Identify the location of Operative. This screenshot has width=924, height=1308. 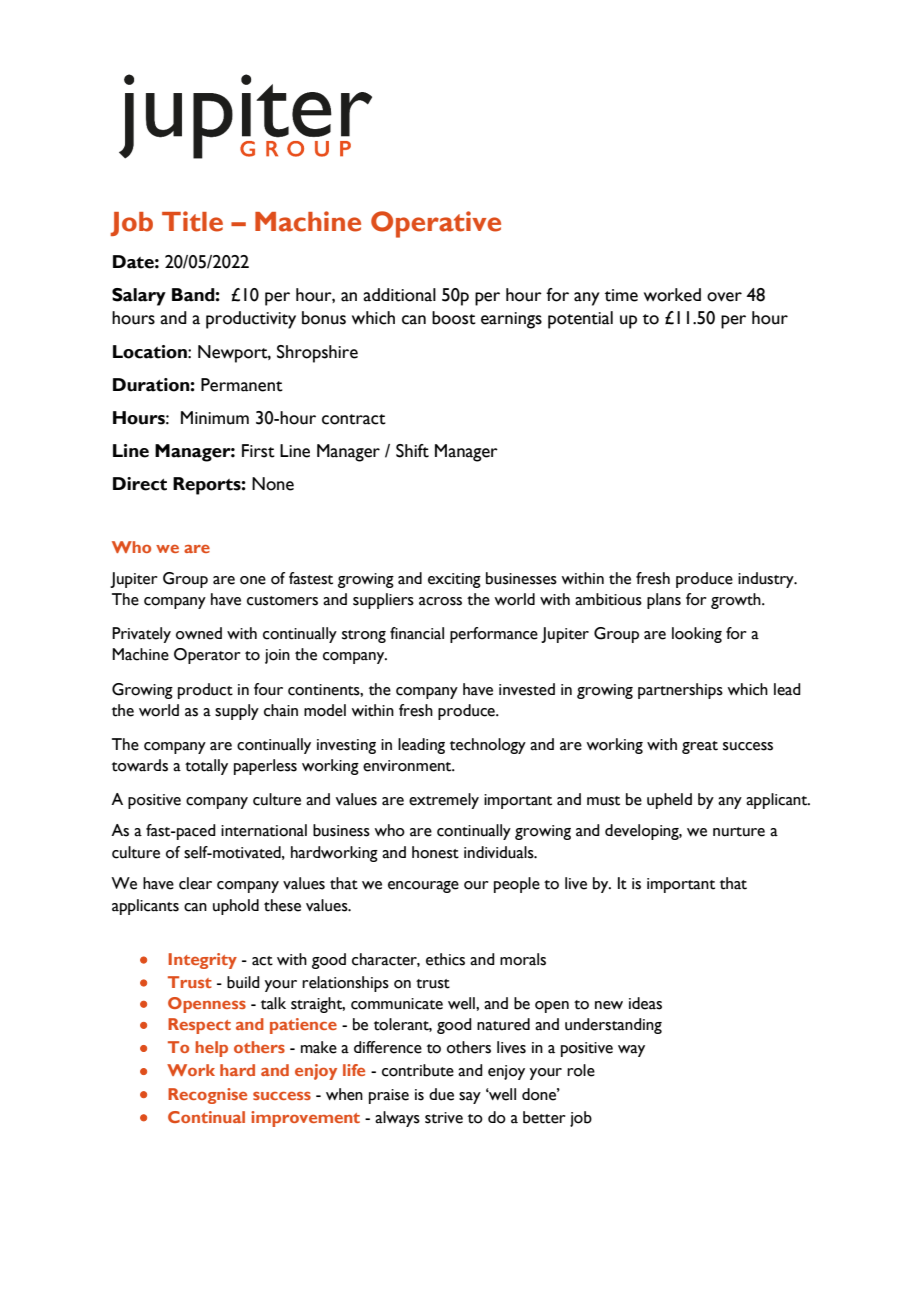
(436, 224).
